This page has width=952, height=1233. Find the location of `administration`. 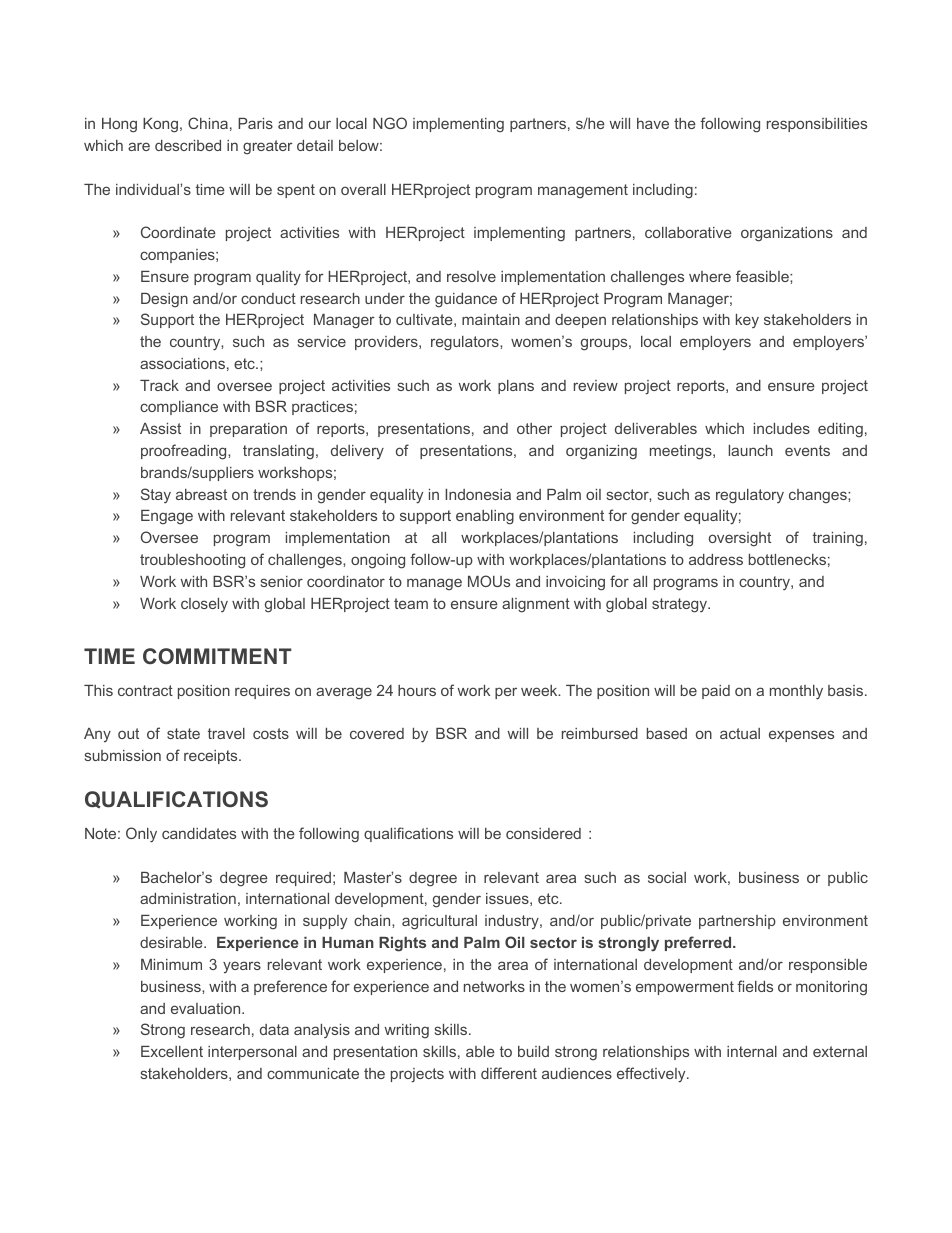

administration is located at coordinates (188, 898).
